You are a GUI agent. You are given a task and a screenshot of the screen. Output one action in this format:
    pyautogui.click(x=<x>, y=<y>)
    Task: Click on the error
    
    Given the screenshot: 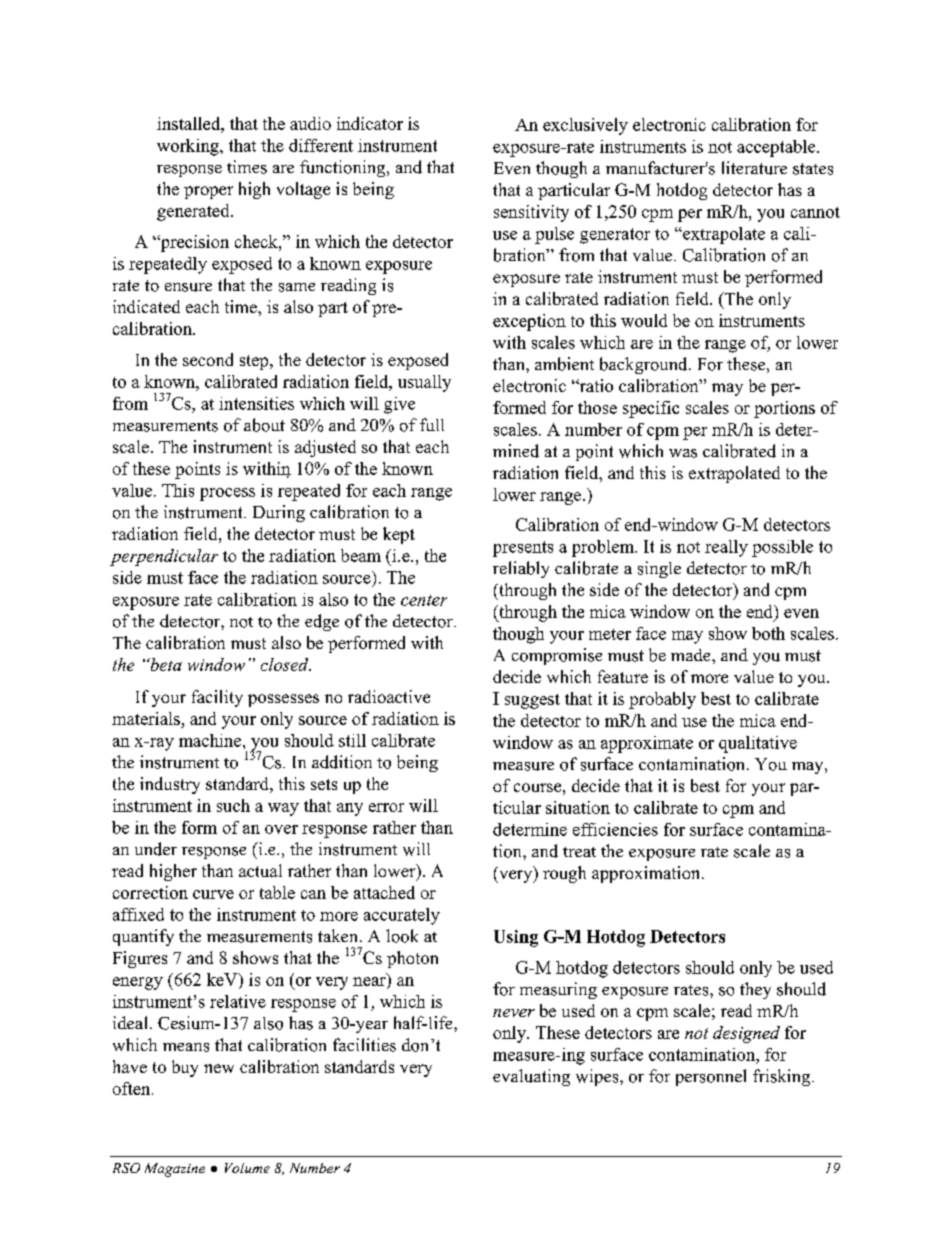 What is the action you would take?
    pyautogui.click(x=386, y=807)
